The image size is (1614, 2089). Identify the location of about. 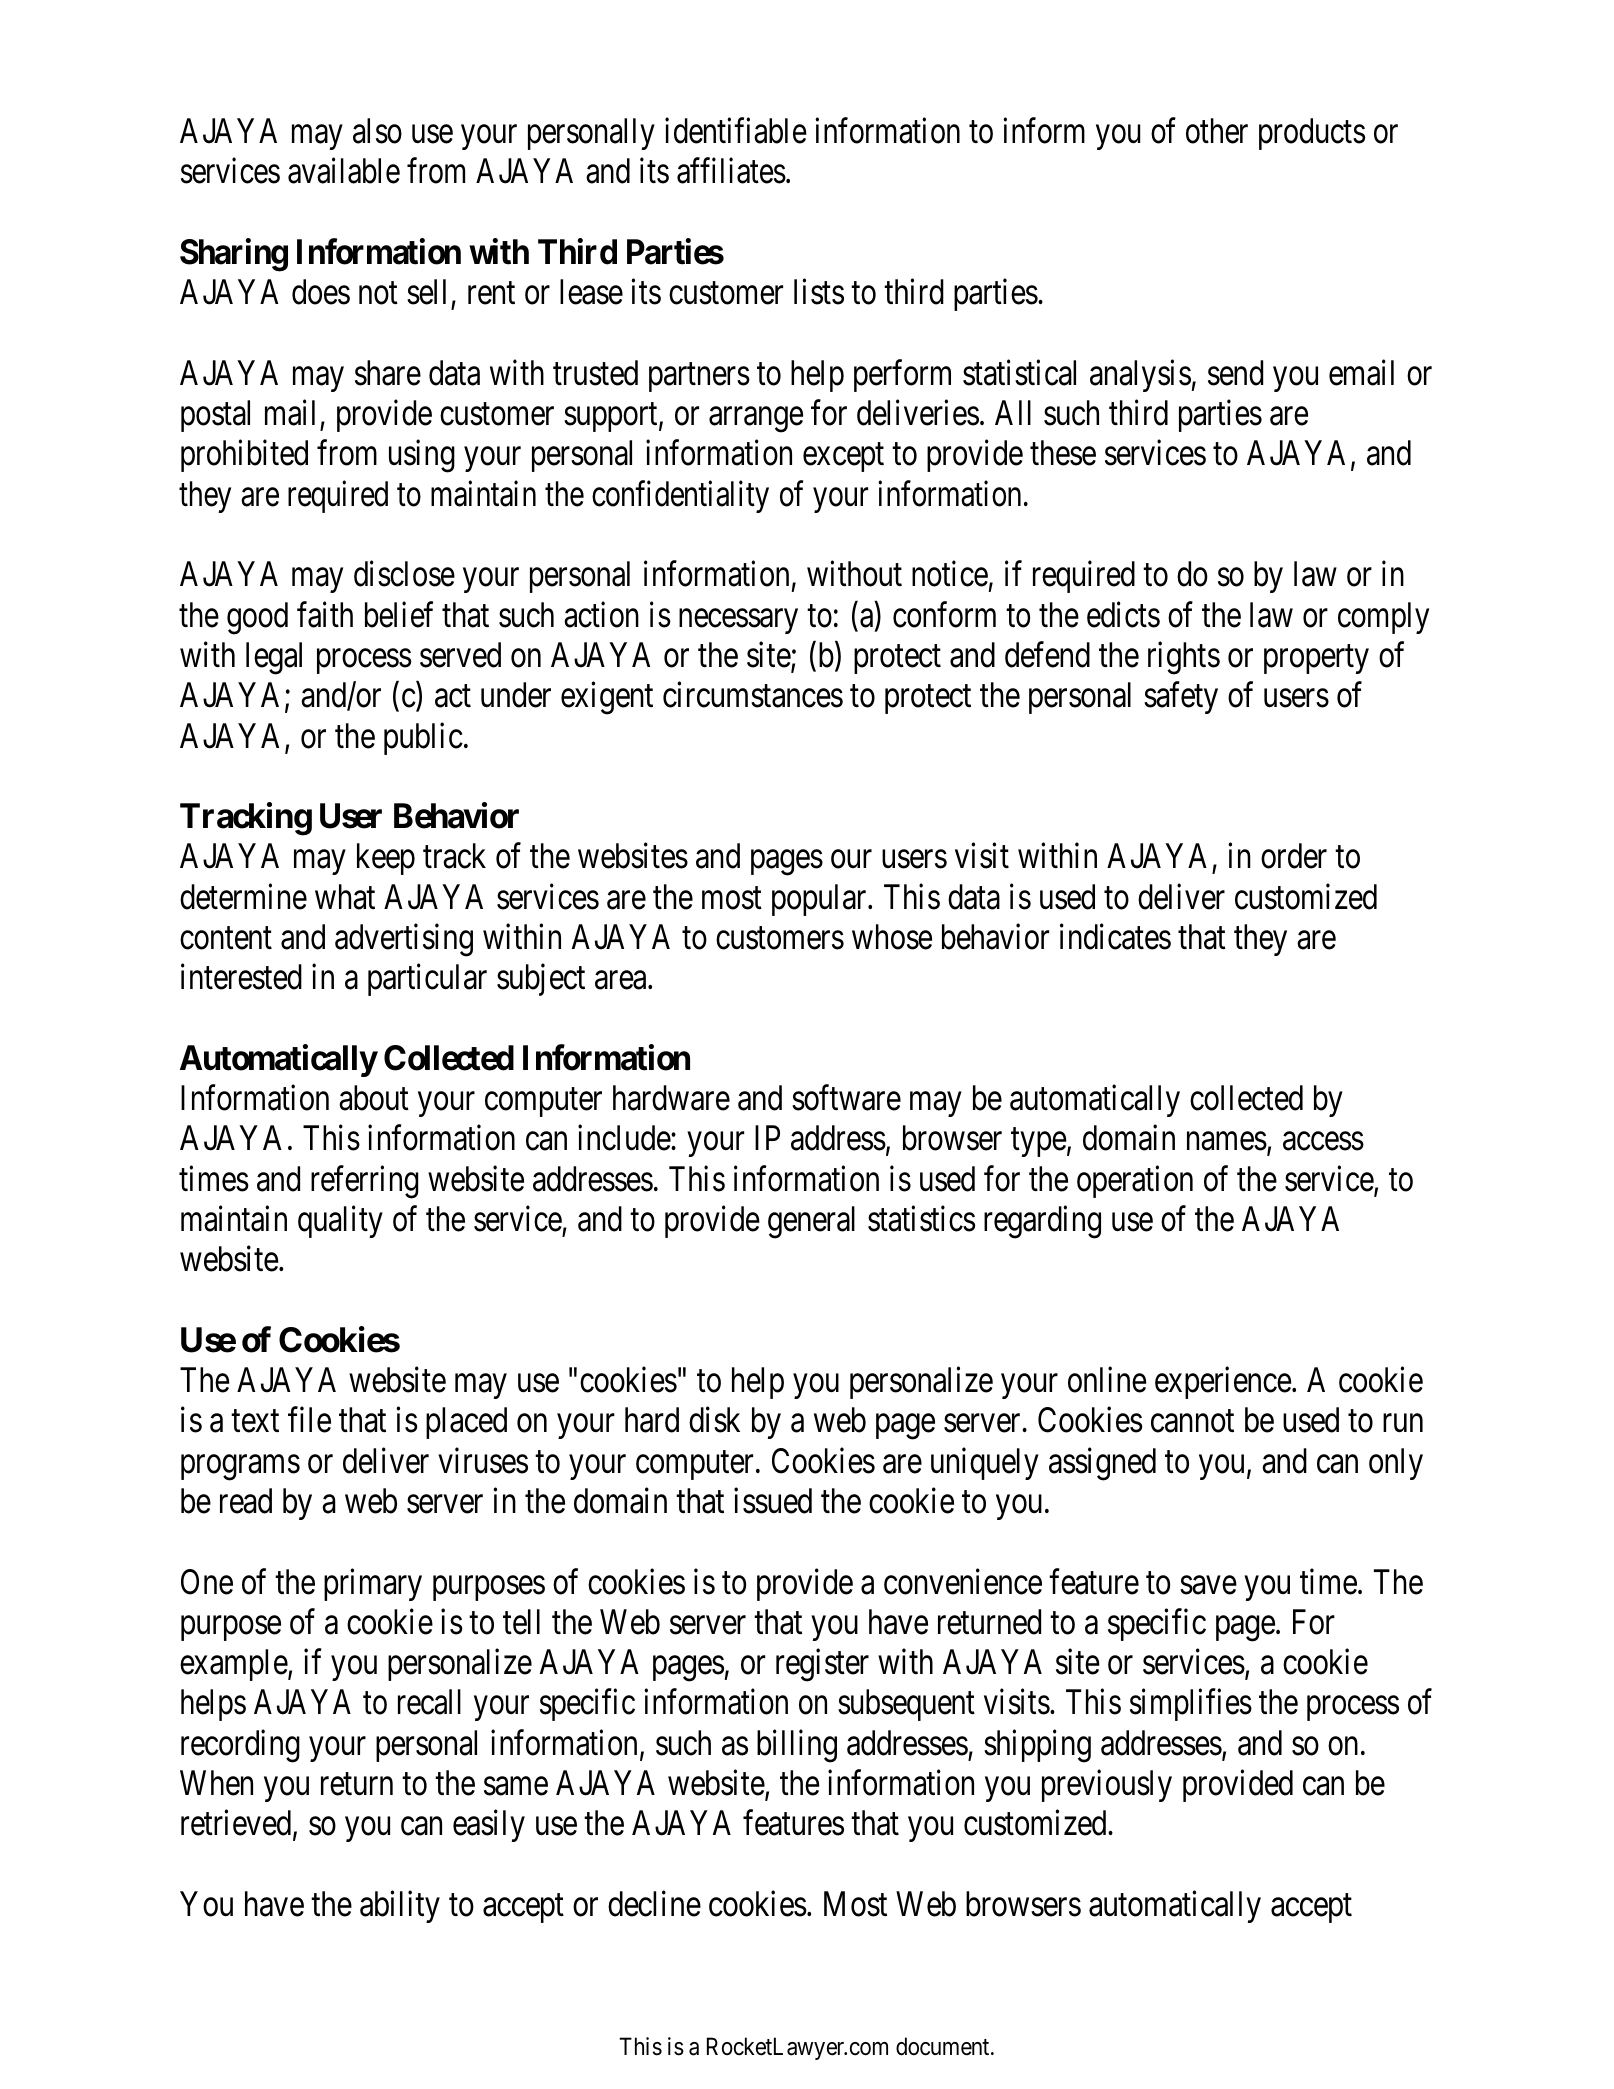
(374, 1098).
